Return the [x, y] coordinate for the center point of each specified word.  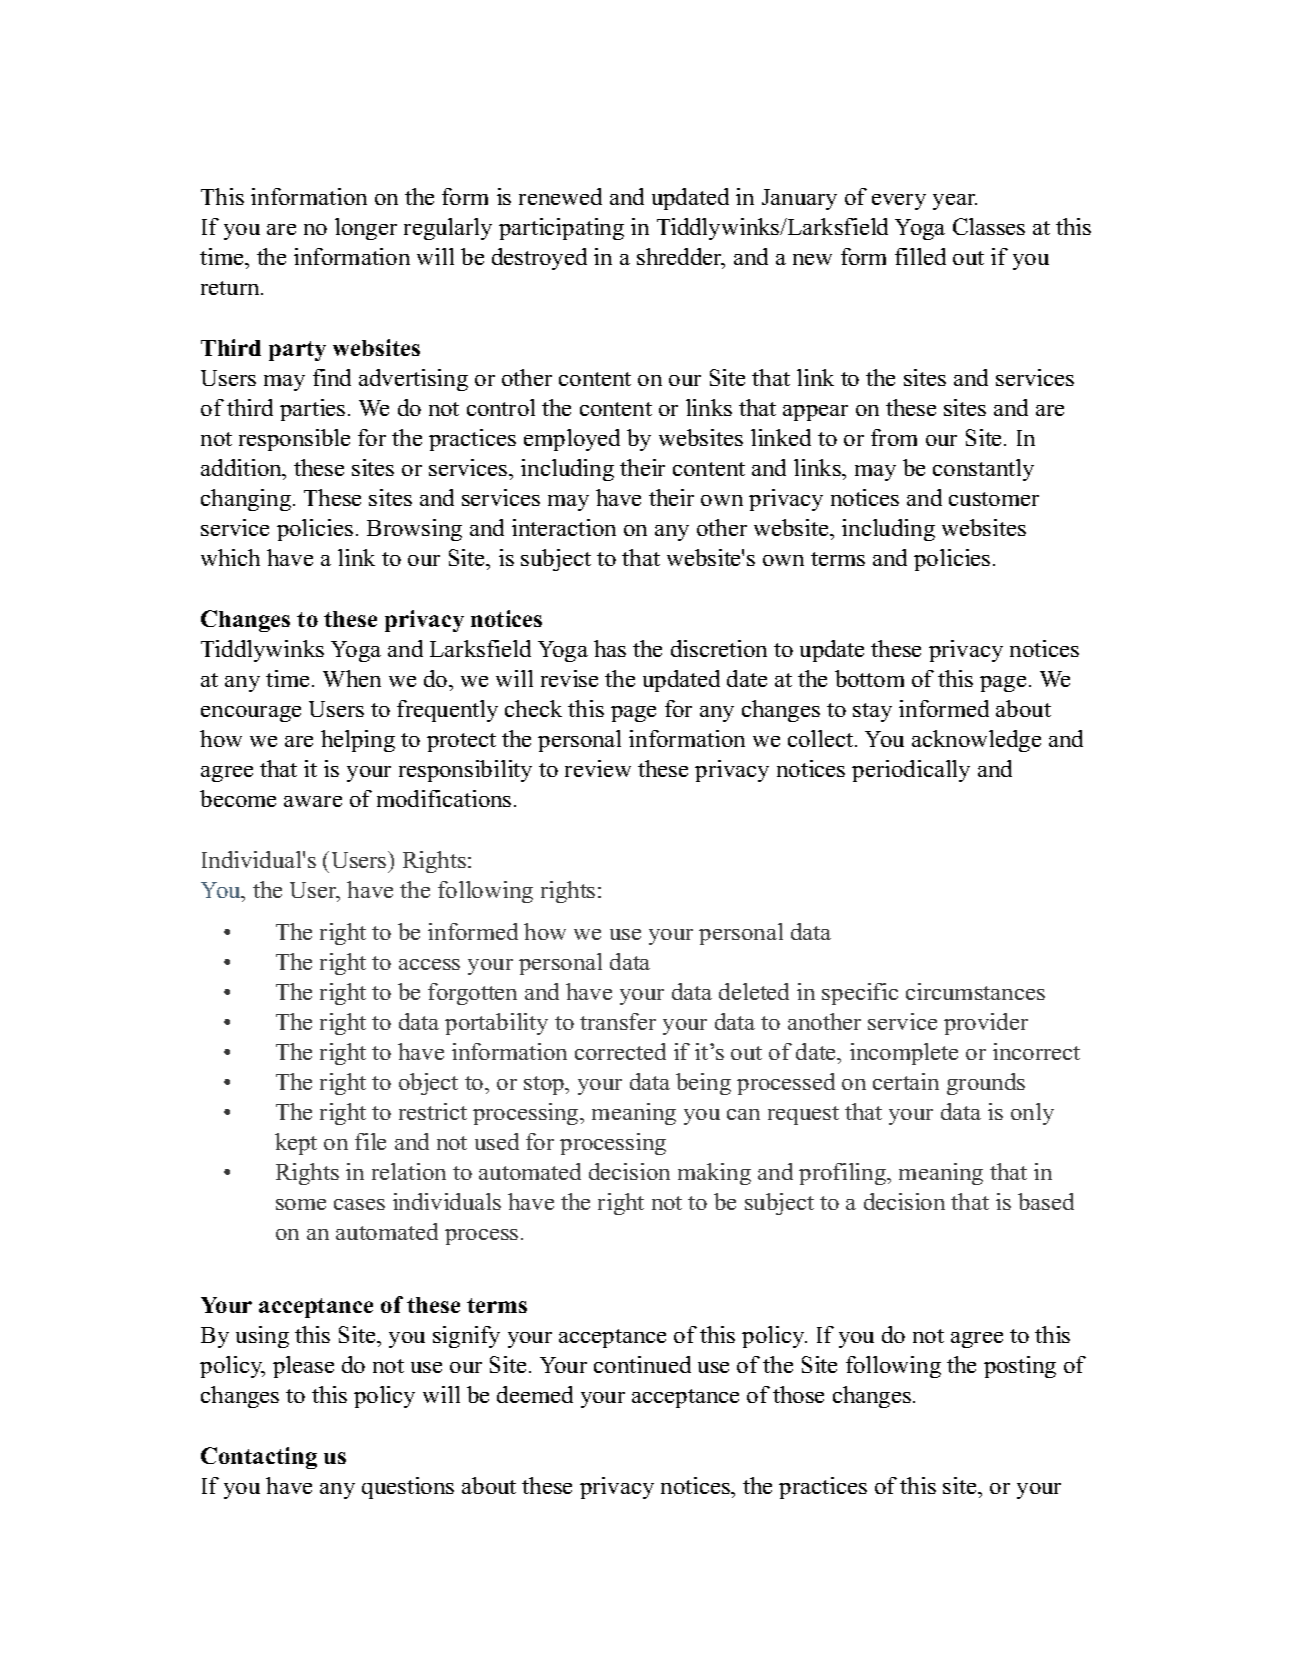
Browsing [414, 530]
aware [313, 801]
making [714, 1174]
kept [296, 1144]
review [598, 768]
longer [366, 229]
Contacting [259, 1458]
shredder [681, 258]
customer [994, 499]
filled [920, 256]
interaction [564, 527]
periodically [911, 771]
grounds [986, 1084]
